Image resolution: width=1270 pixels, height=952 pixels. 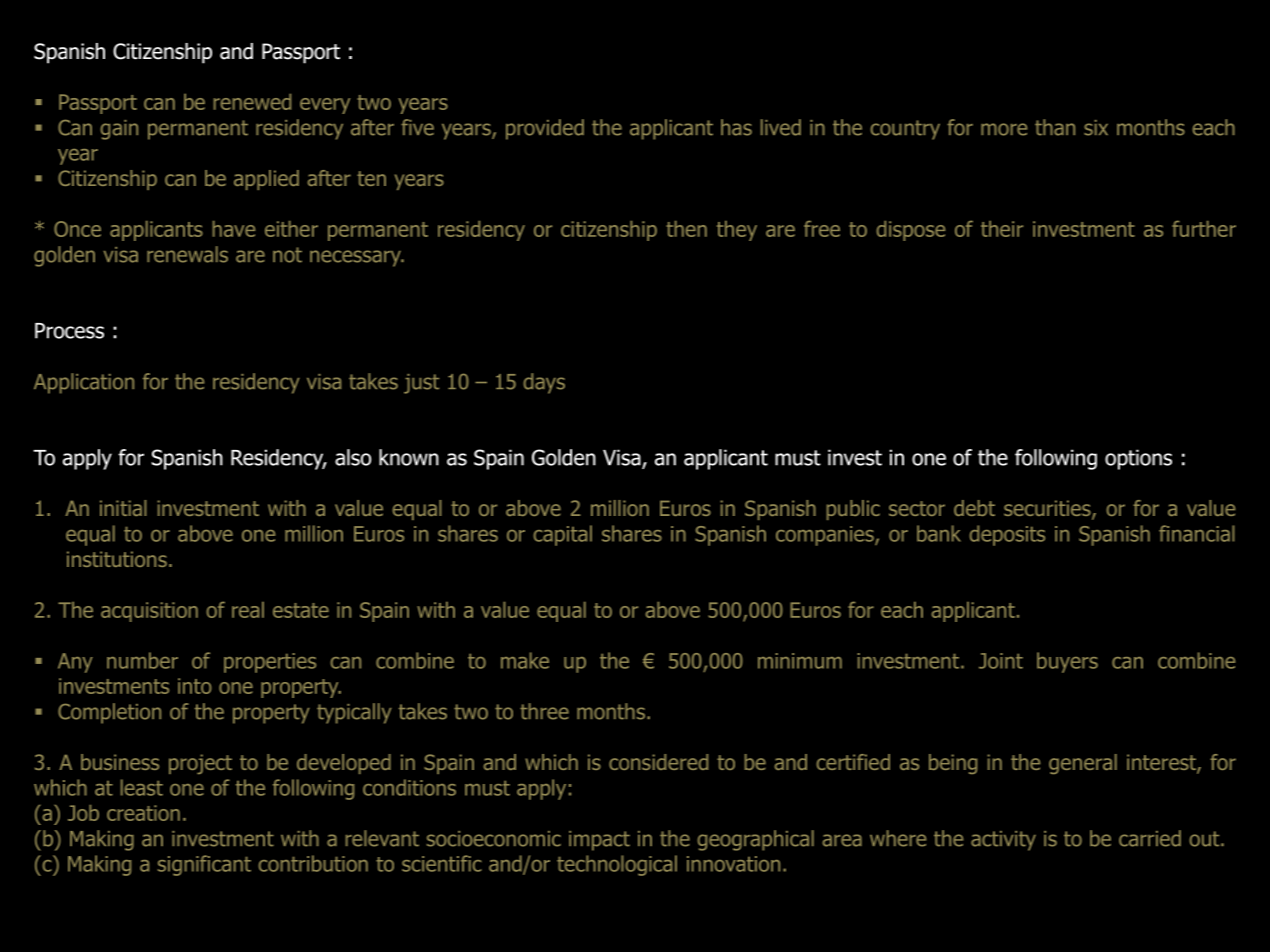 What do you see at coordinates (204, 865) in the screenshot?
I see `significant` at bounding box center [204, 865].
